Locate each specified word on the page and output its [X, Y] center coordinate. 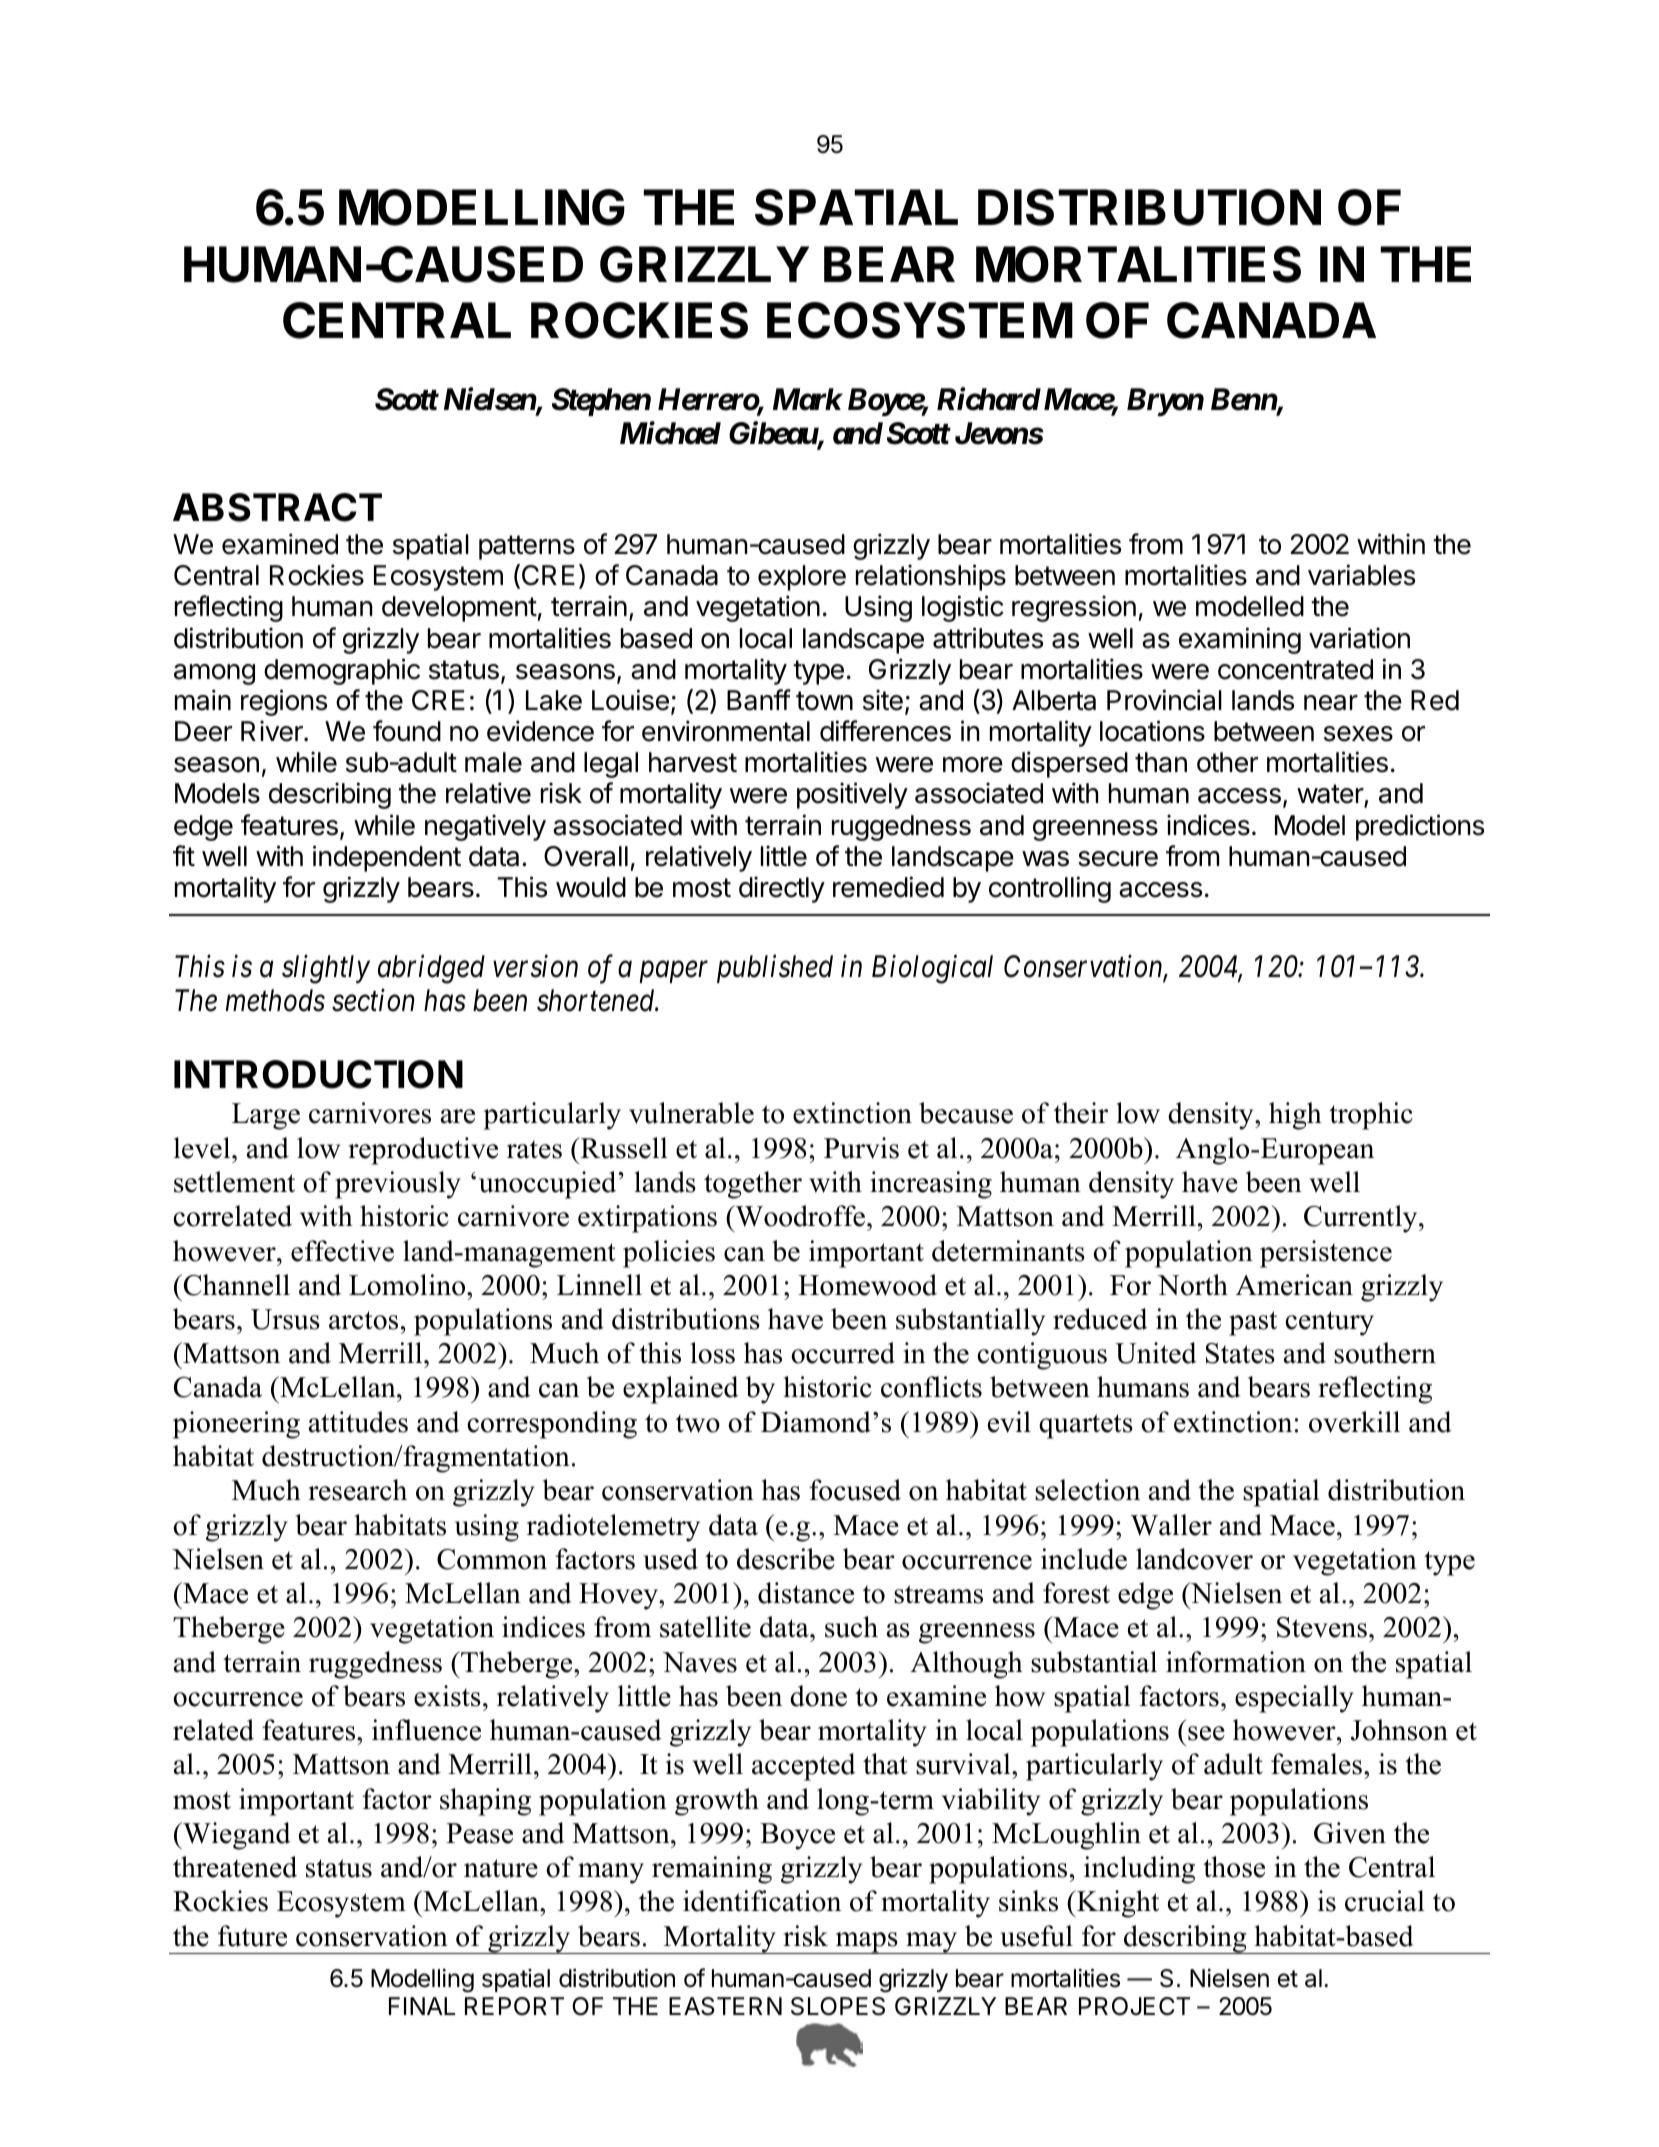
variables [1361, 575]
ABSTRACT [277, 507]
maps [866, 1943]
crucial [1385, 1901]
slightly [326, 969]
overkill [1354, 1422]
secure [1118, 859]
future [252, 1936]
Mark [807, 399]
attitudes [358, 1422]
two [698, 1423]
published [775, 969]
